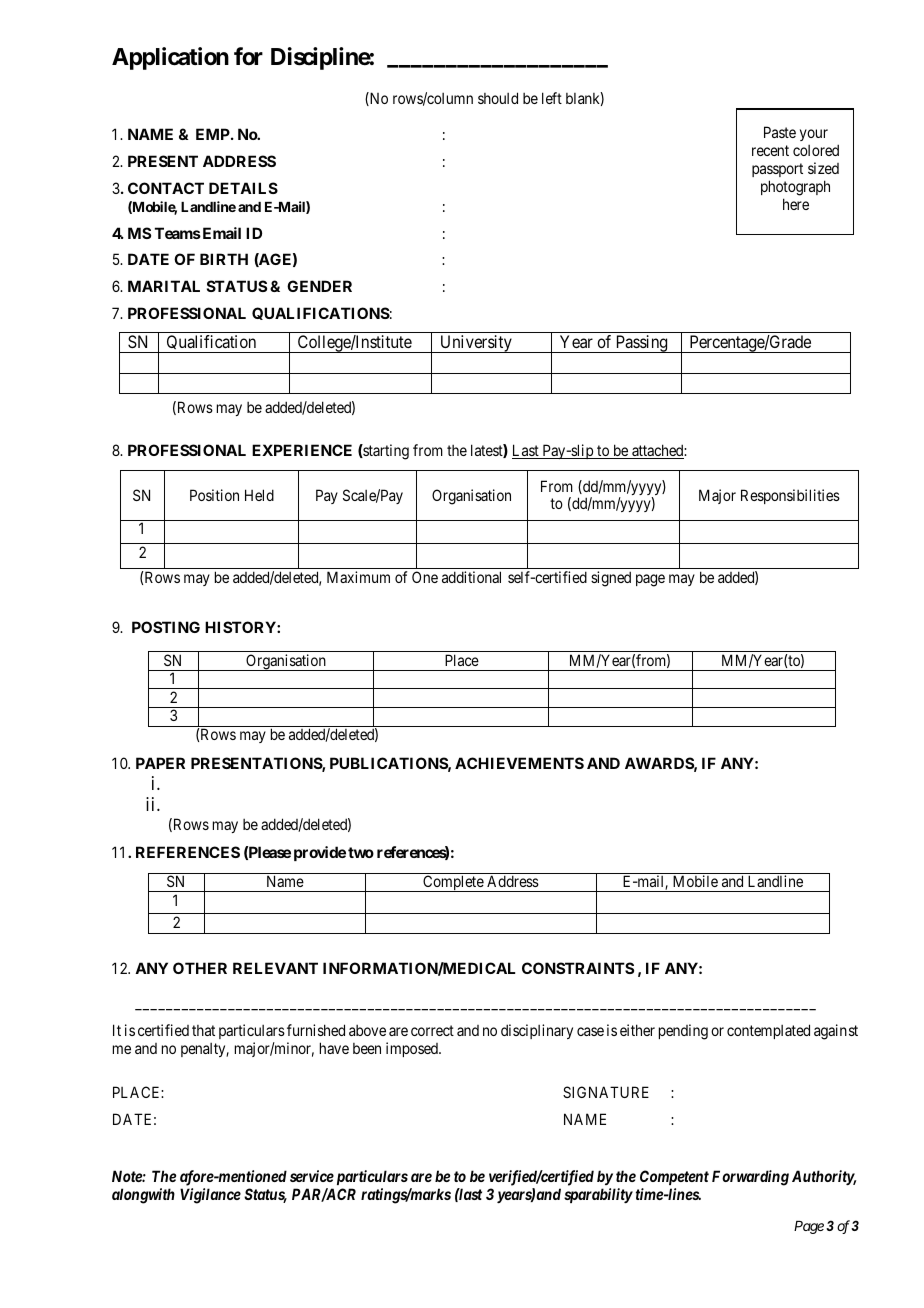 This page has width=924, height=1308. Describe the element at coordinates (780, 132) in the page. I see `Paste` at that location.
